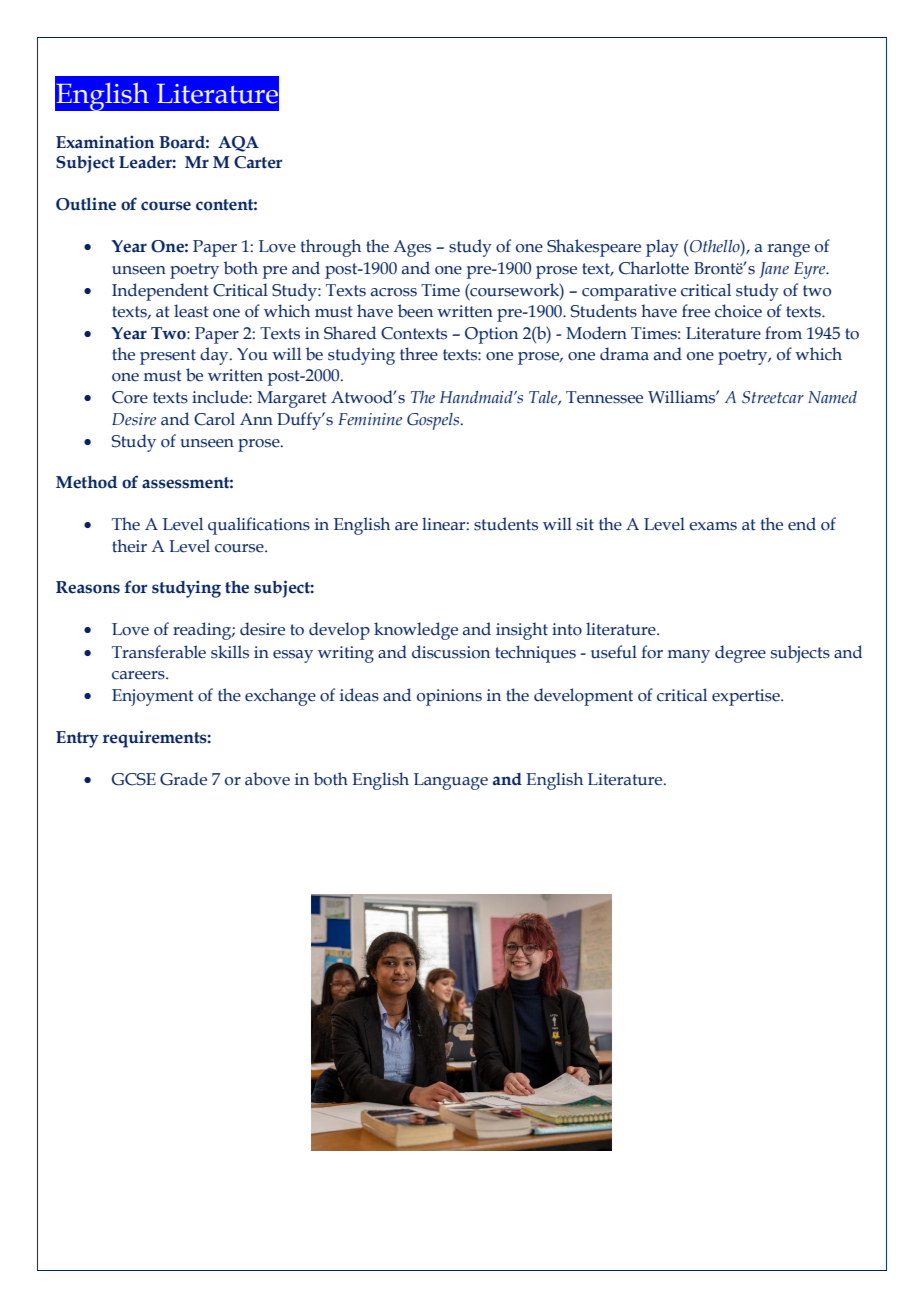 The height and width of the page is (1308, 924). Describe the element at coordinates (773, 397) in the page. I see `Streetcar` at that location.
